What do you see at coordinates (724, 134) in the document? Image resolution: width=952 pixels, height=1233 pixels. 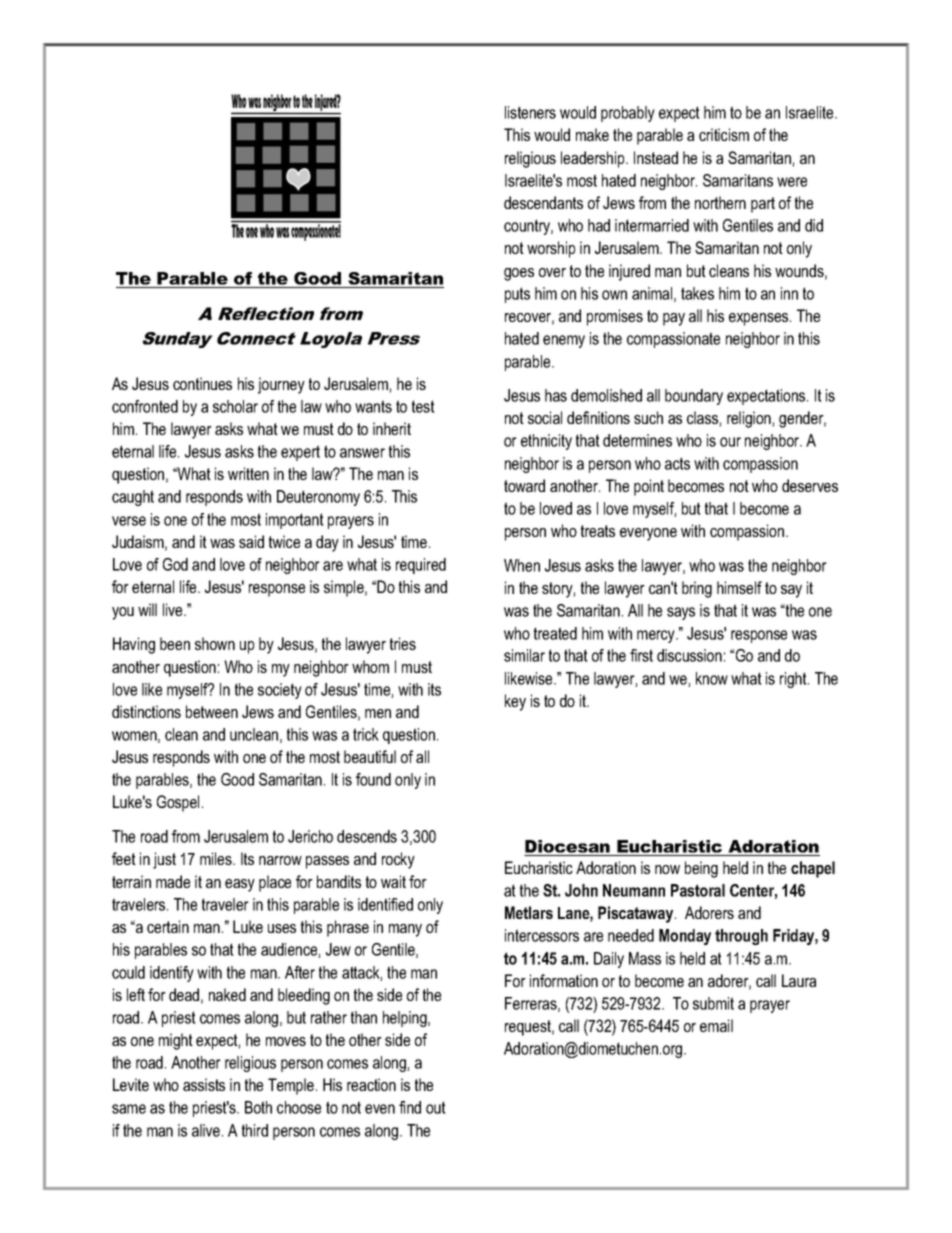 I see `criticism` at bounding box center [724, 134].
